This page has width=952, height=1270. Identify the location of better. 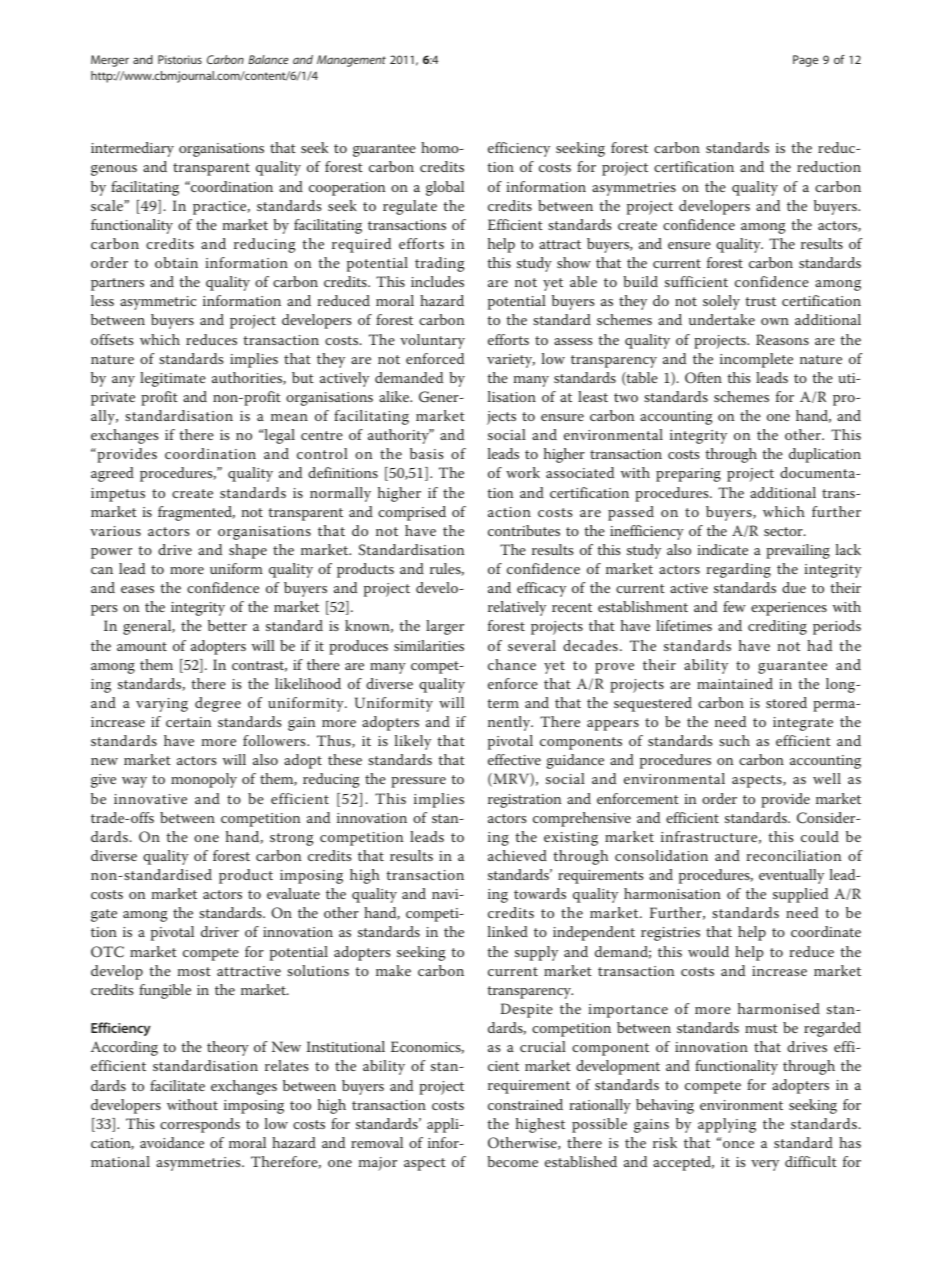
(227, 625).
